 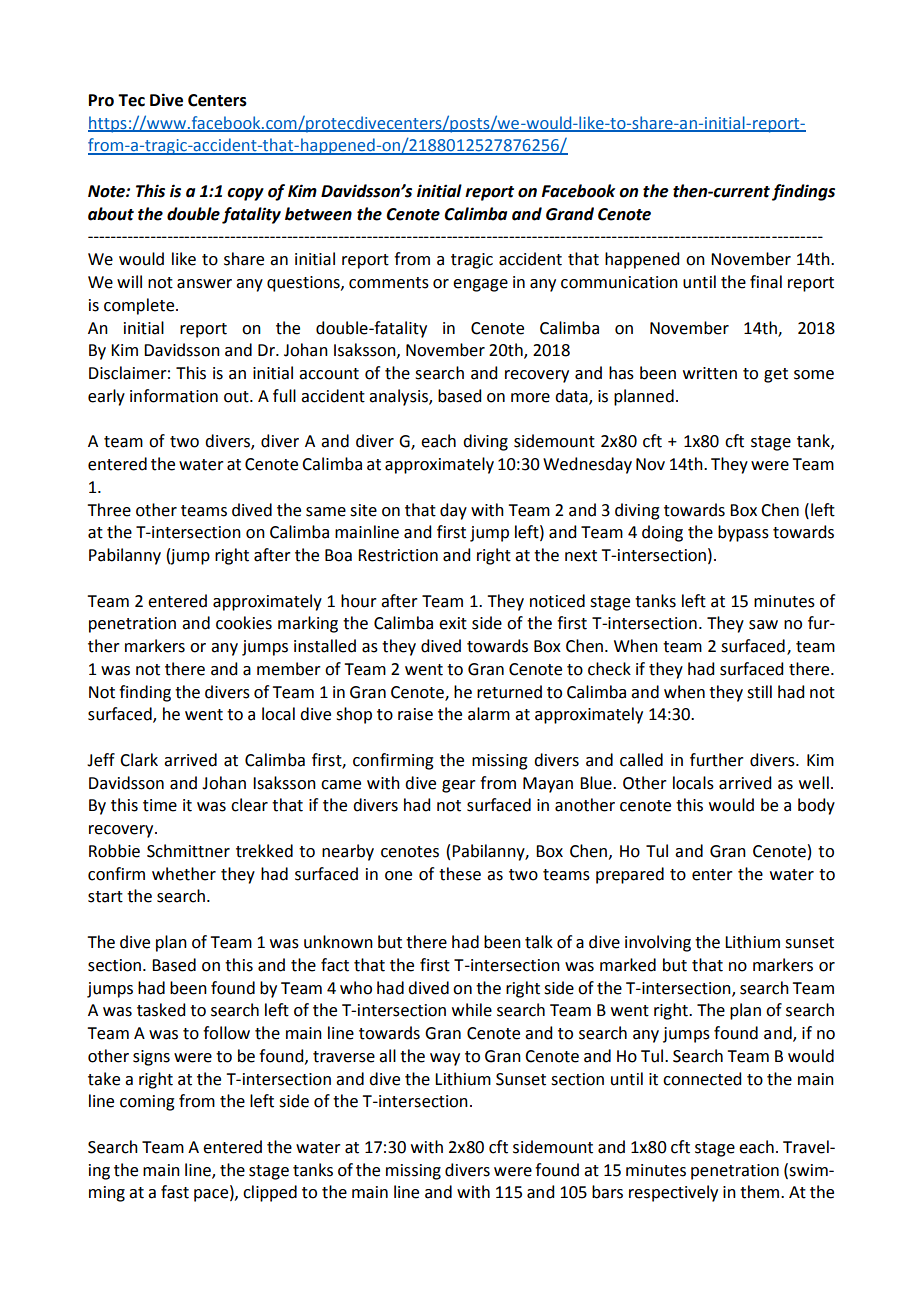 I want to click on copy, so click(x=245, y=194).
